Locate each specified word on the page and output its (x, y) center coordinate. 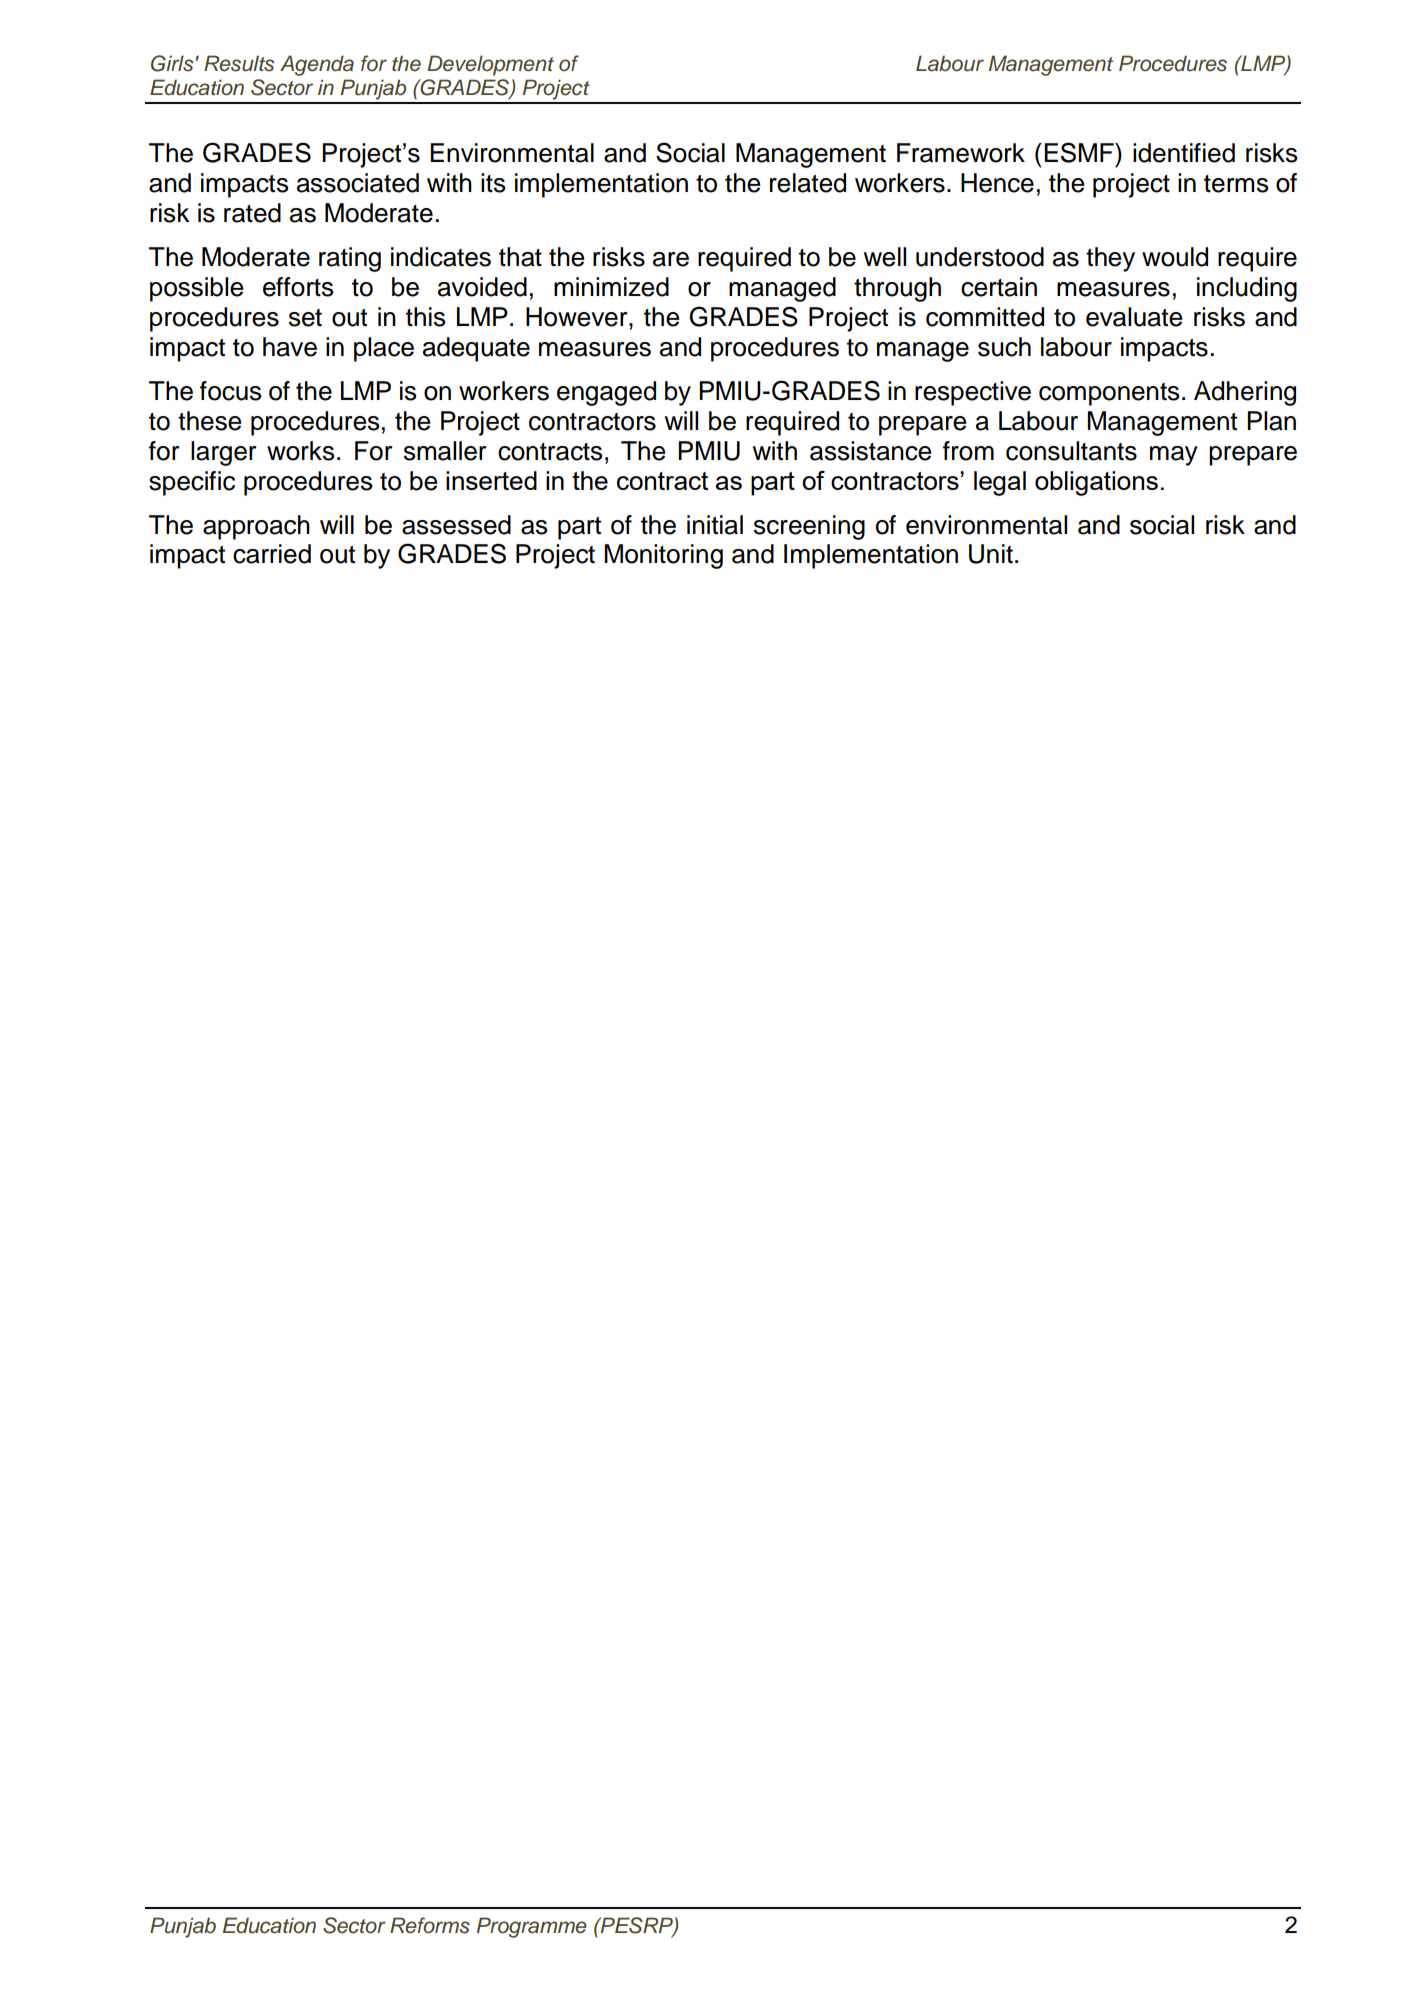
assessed (456, 525)
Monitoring (663, 556)
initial (715, 525)
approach (256, 527)
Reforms (430, 1925)
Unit (991, 554)
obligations (1096, 483)
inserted (491, 480)
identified (1184, 153)
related (808, 183)
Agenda (317, 65)
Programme (532, 1927)
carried (272, 554)
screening (809, 527)
